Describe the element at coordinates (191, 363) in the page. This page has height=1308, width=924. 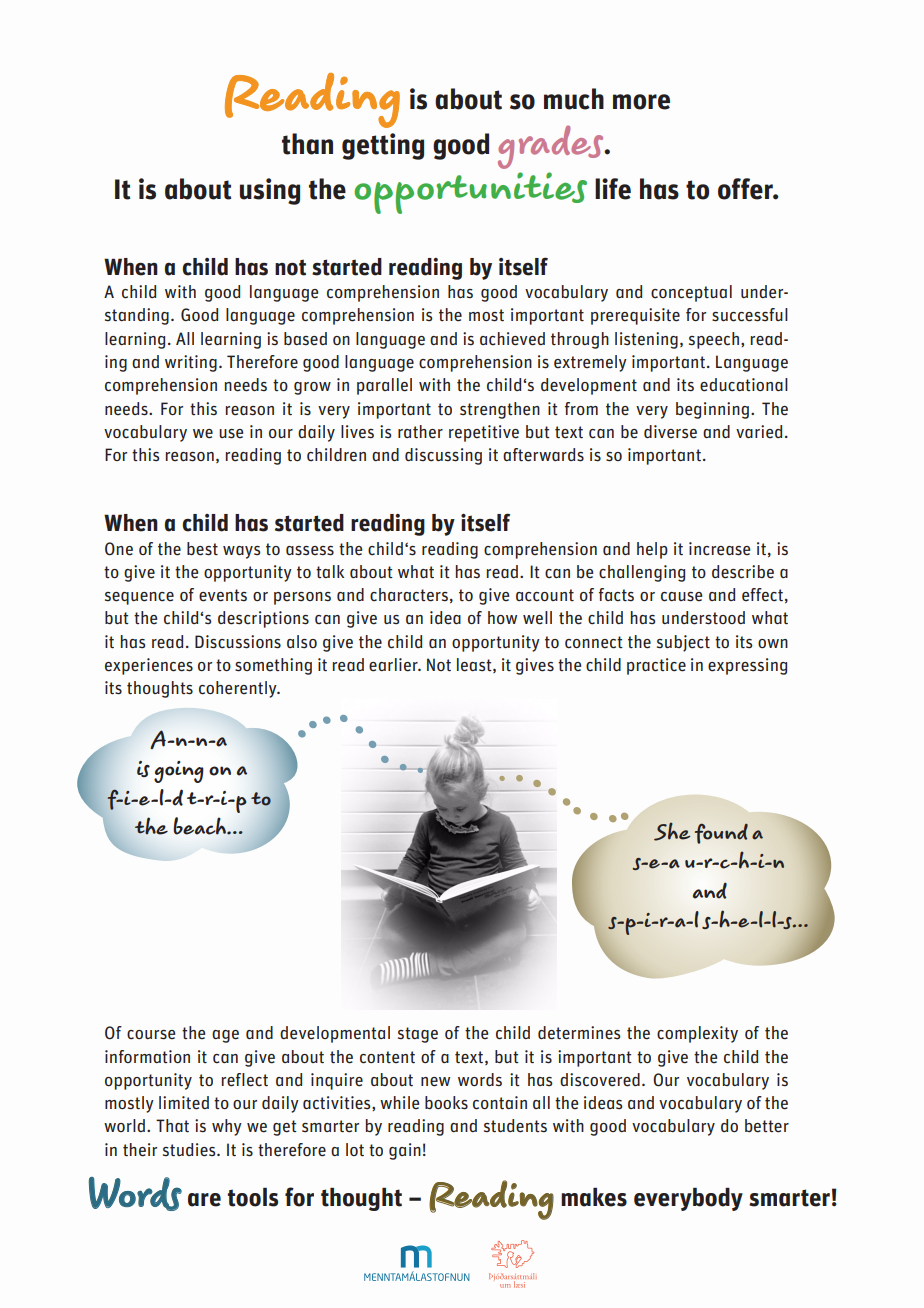
I see `writing` at that location.
